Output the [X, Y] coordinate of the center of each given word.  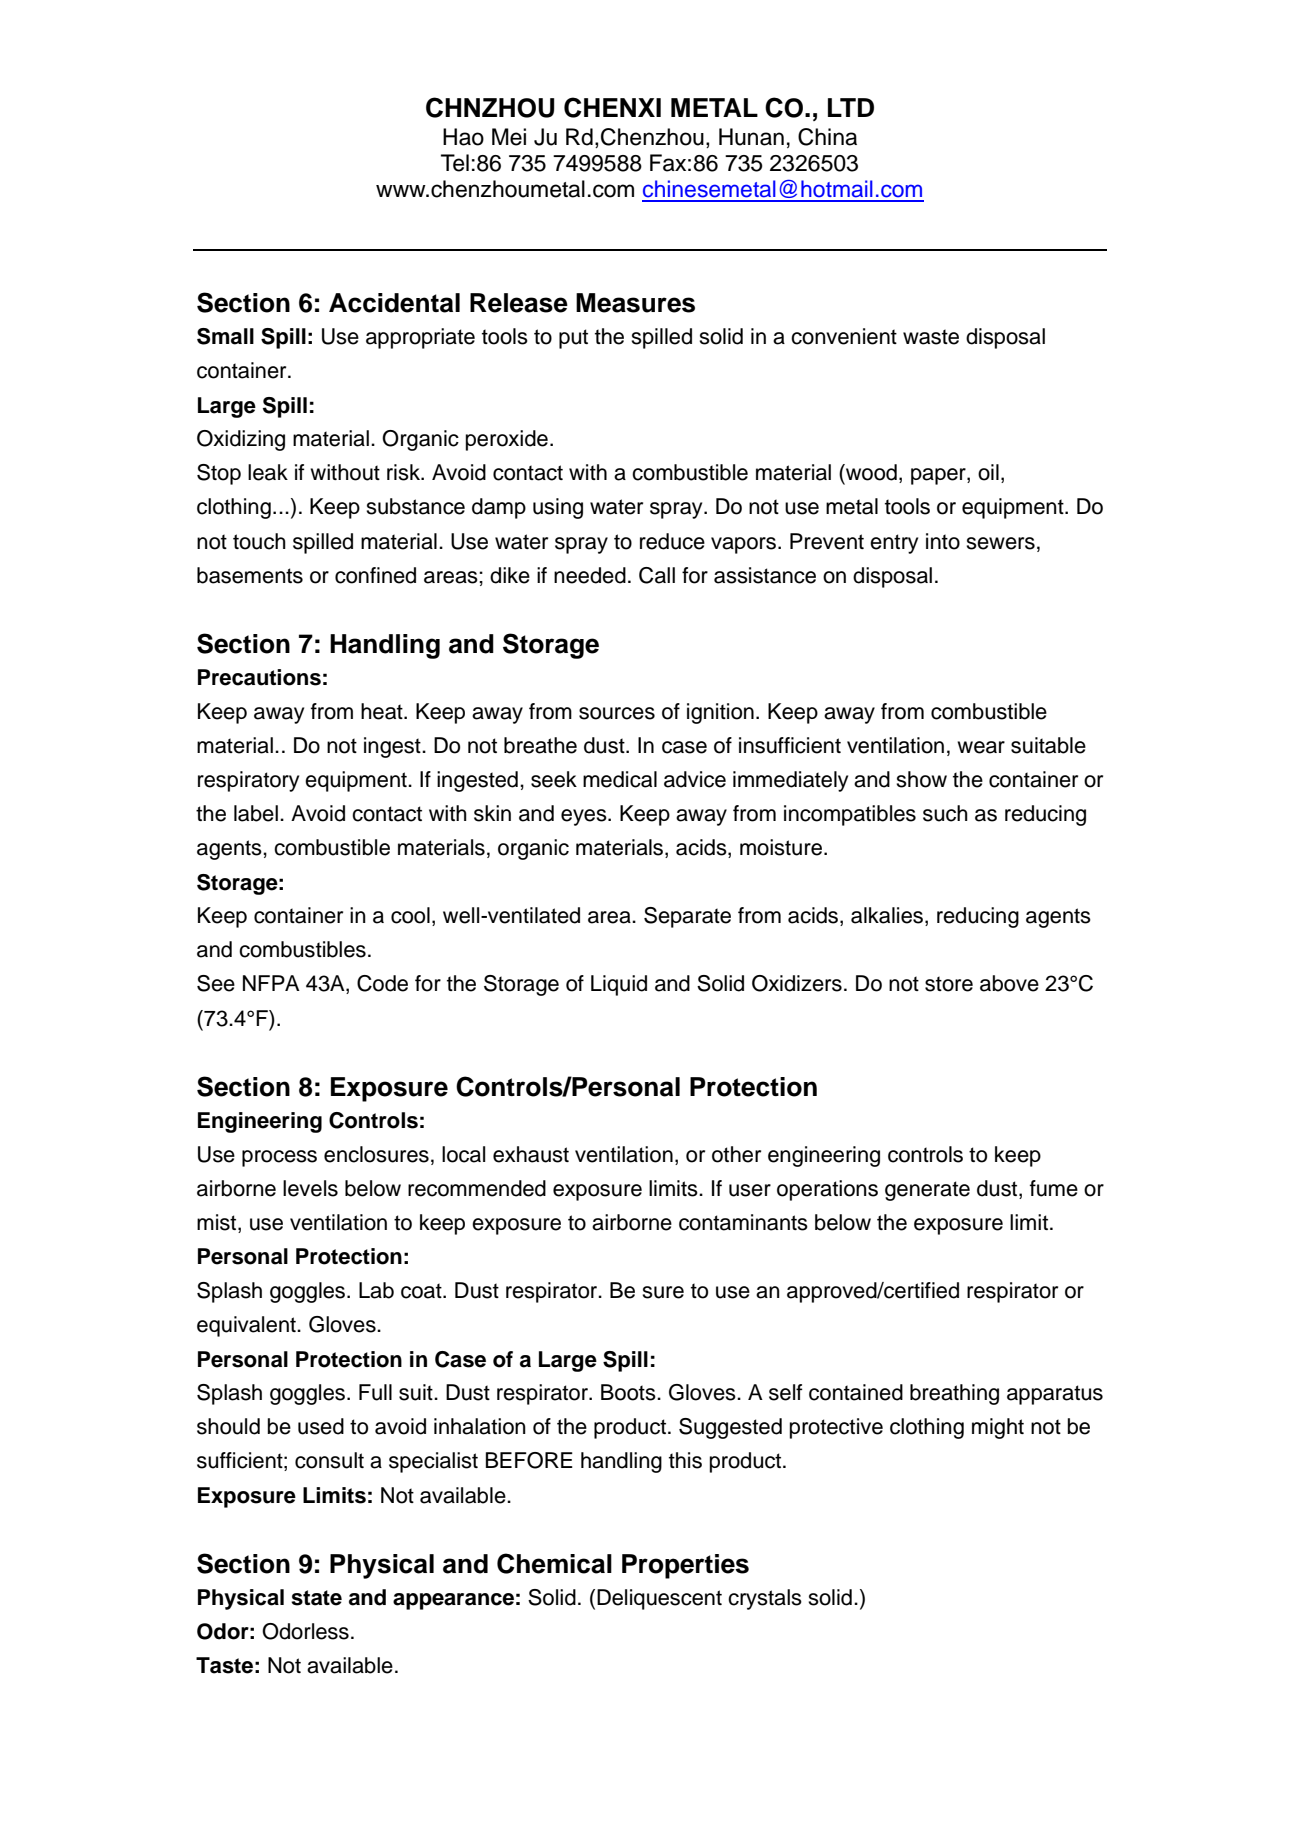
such [945, 813]
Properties [685, 1566]
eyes [585, 817]
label [256, 813]
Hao [463, 137]
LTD [851, 107]
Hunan [751, 137]
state [316, 1598]
